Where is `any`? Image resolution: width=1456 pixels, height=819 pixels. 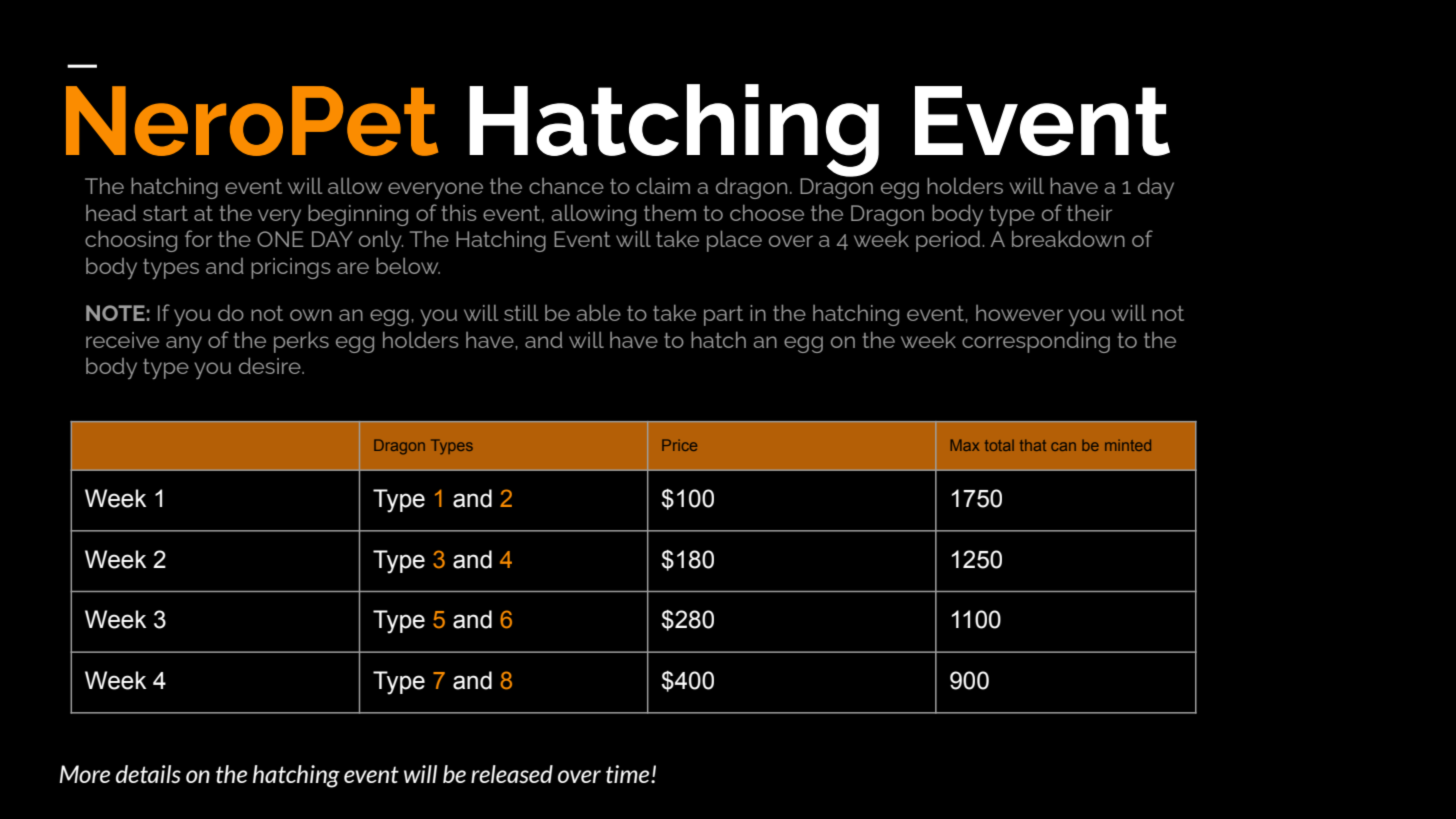 any is located at coordinates (184, 344).
